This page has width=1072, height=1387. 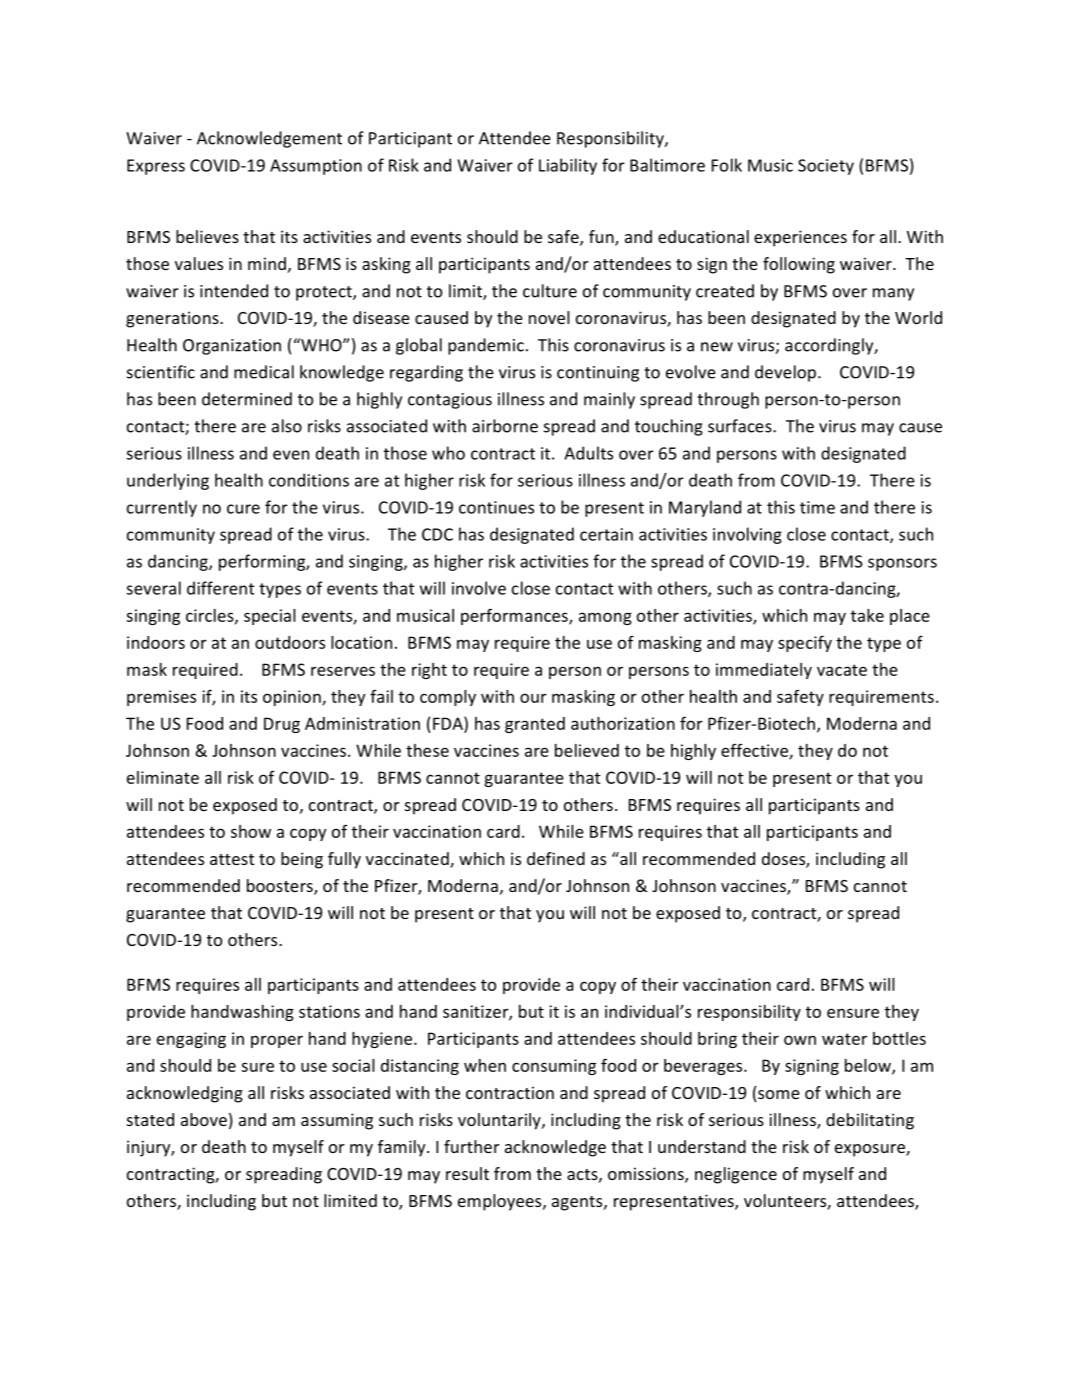 What do you see at coordinates (533, 698) in the page?
I see `our` at bounding box center [533, 698].
